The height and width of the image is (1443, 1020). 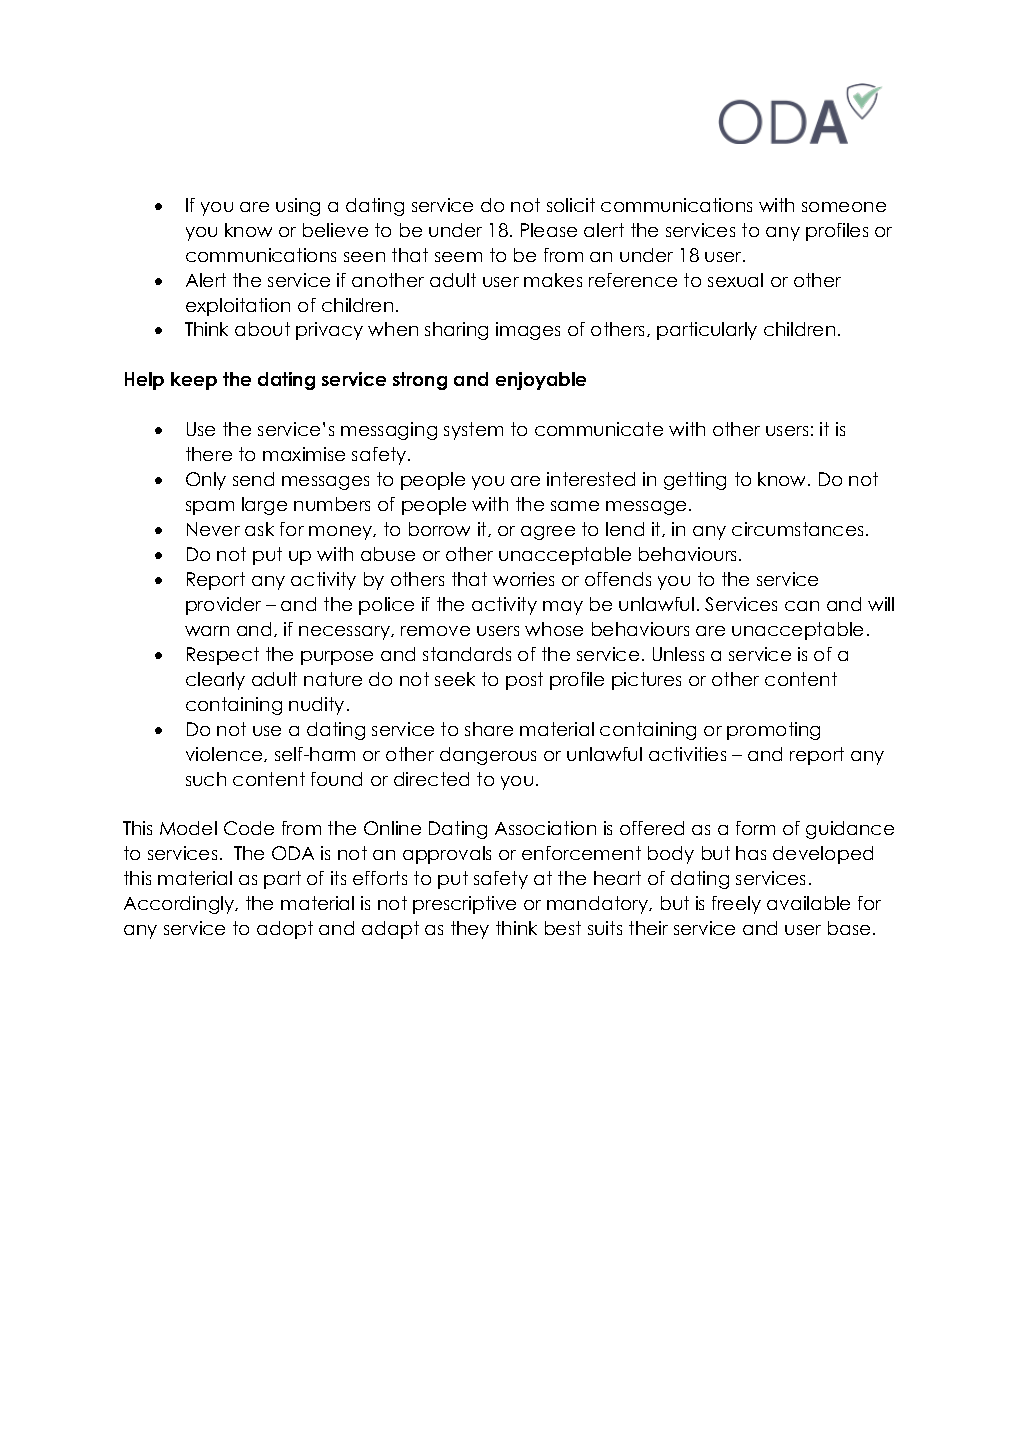 What do you see at coordinates (549, 230) in the image?
I see `Please` at bounding box center [549, 230].
